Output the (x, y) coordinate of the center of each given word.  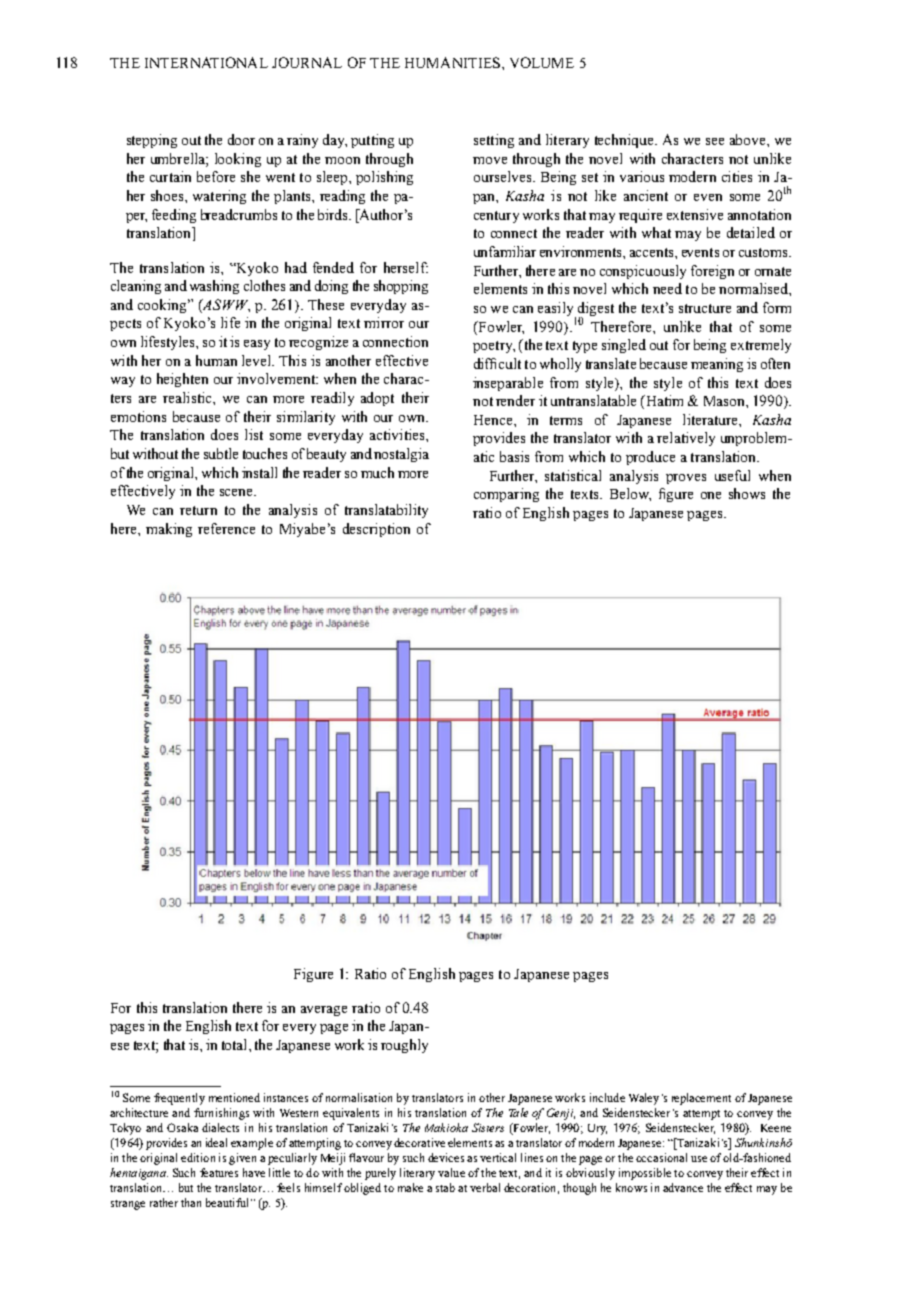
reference (226, 528)
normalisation (359, 1097)
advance (683, 1187)
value (451, 1172)
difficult (497, 363)
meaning (717, 365)
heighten (182, 380)
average (324, 1011)
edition (198, 1157)
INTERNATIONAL (206, 62)
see (715, 141)
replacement (701, 1099)
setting (494, 141)
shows (747, 493)
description (376, 530)
